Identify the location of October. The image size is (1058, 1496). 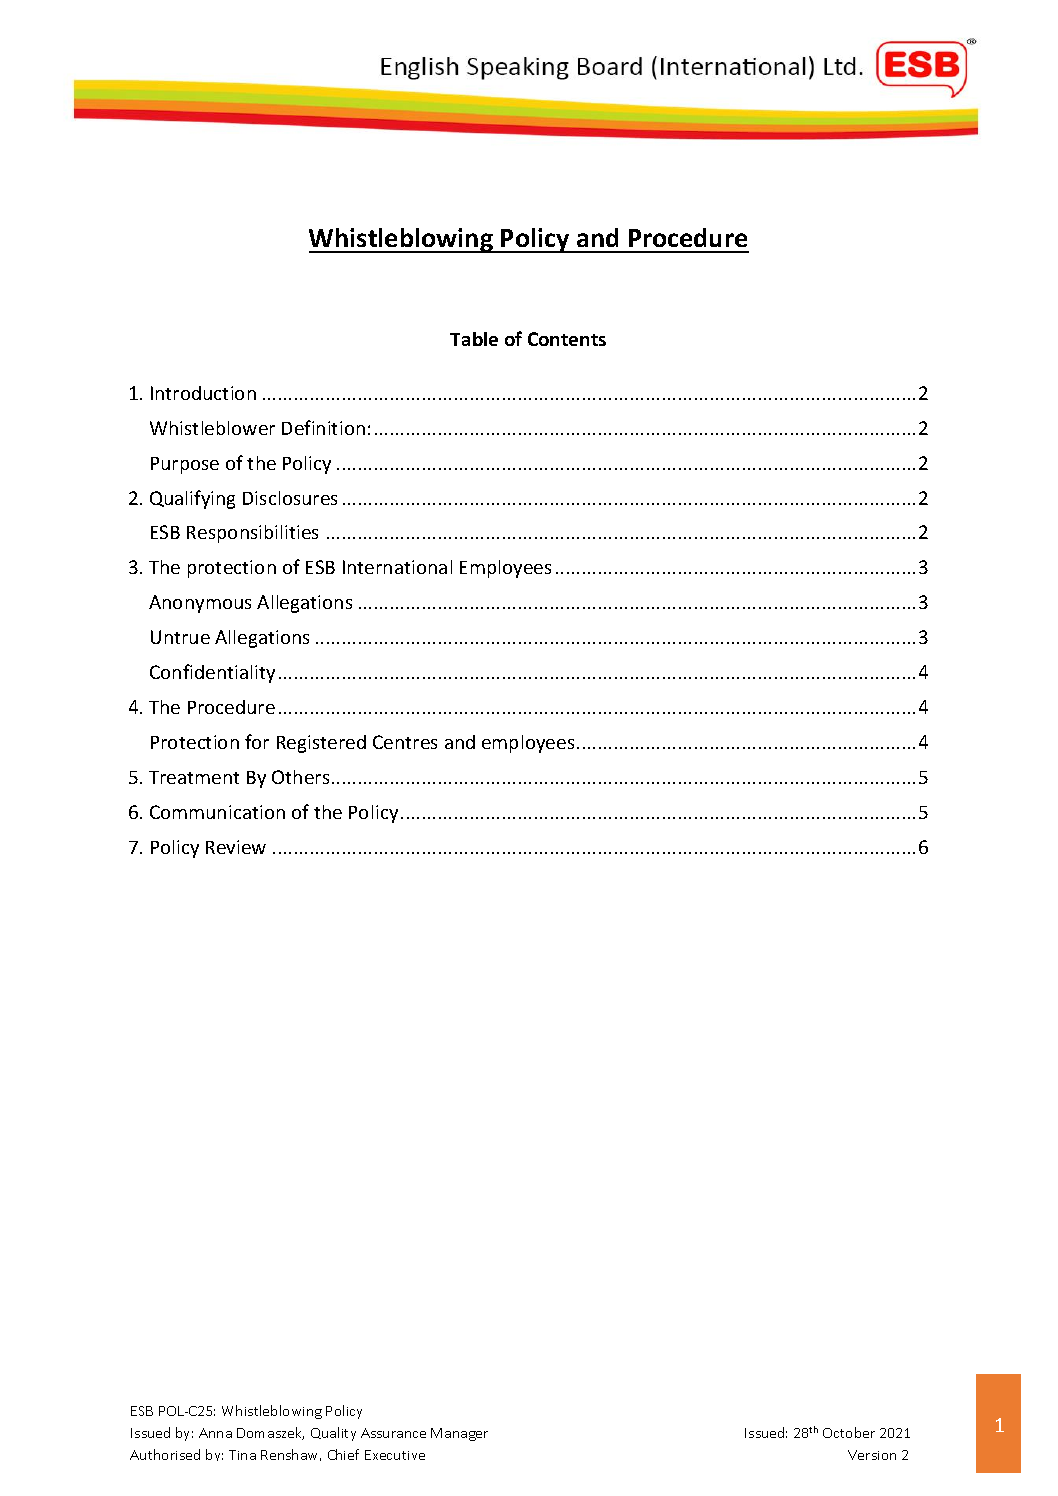
(849, 1432).
